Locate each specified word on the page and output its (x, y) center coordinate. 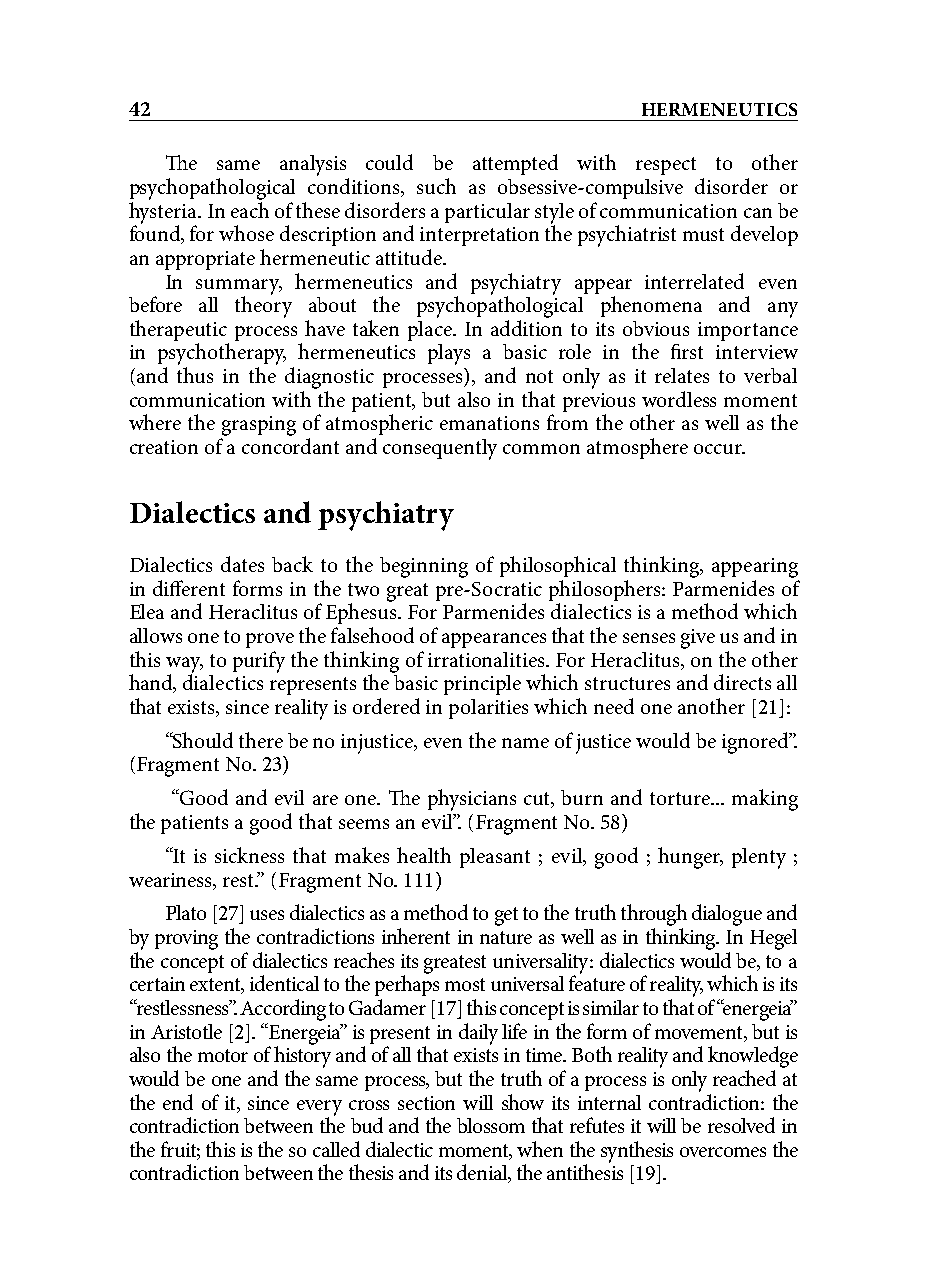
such (436, 186)
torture (681, 798)
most (465, 984)
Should (202, 740)
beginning (424, 567)
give (698, 639)
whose (246, 233)
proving (186, 940)
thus (195, 375)
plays (449, 354)
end (178, 1102)
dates (242, 564)
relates (682, 375)
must (703, 234)
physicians (472, 800)
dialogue (727, 915)
